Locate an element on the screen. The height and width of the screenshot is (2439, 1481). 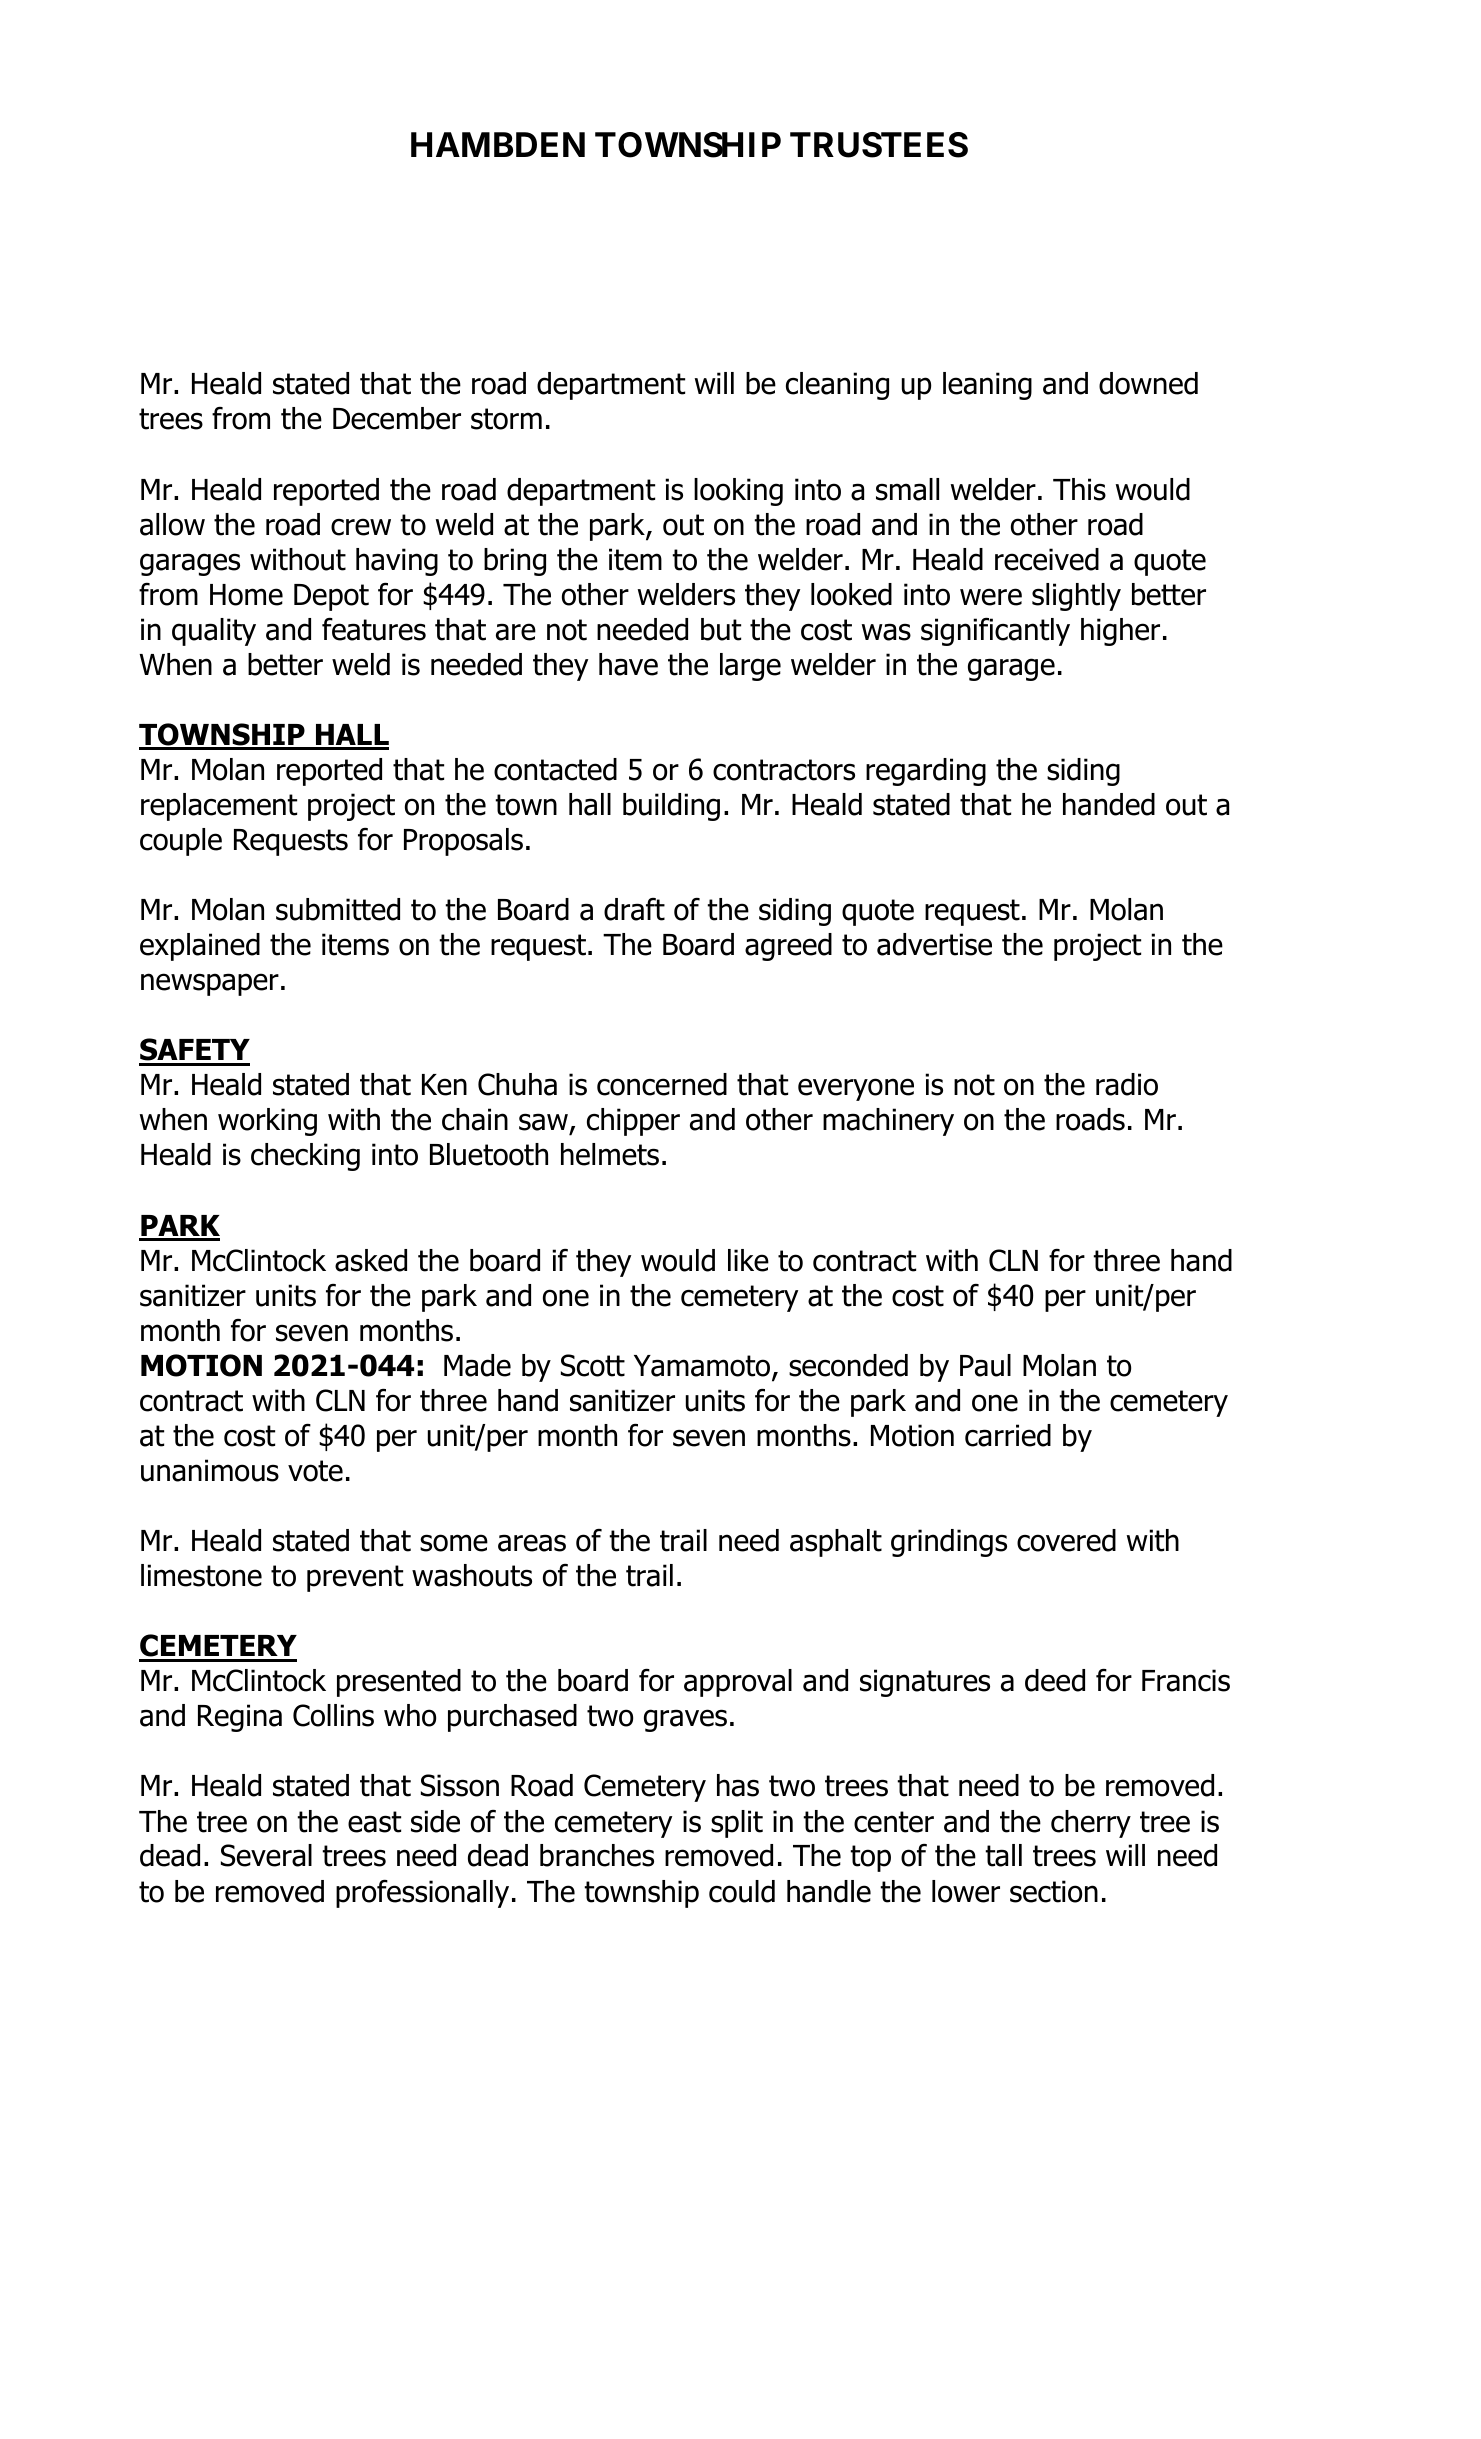
covered is located at coordinates (1066, 1540).
